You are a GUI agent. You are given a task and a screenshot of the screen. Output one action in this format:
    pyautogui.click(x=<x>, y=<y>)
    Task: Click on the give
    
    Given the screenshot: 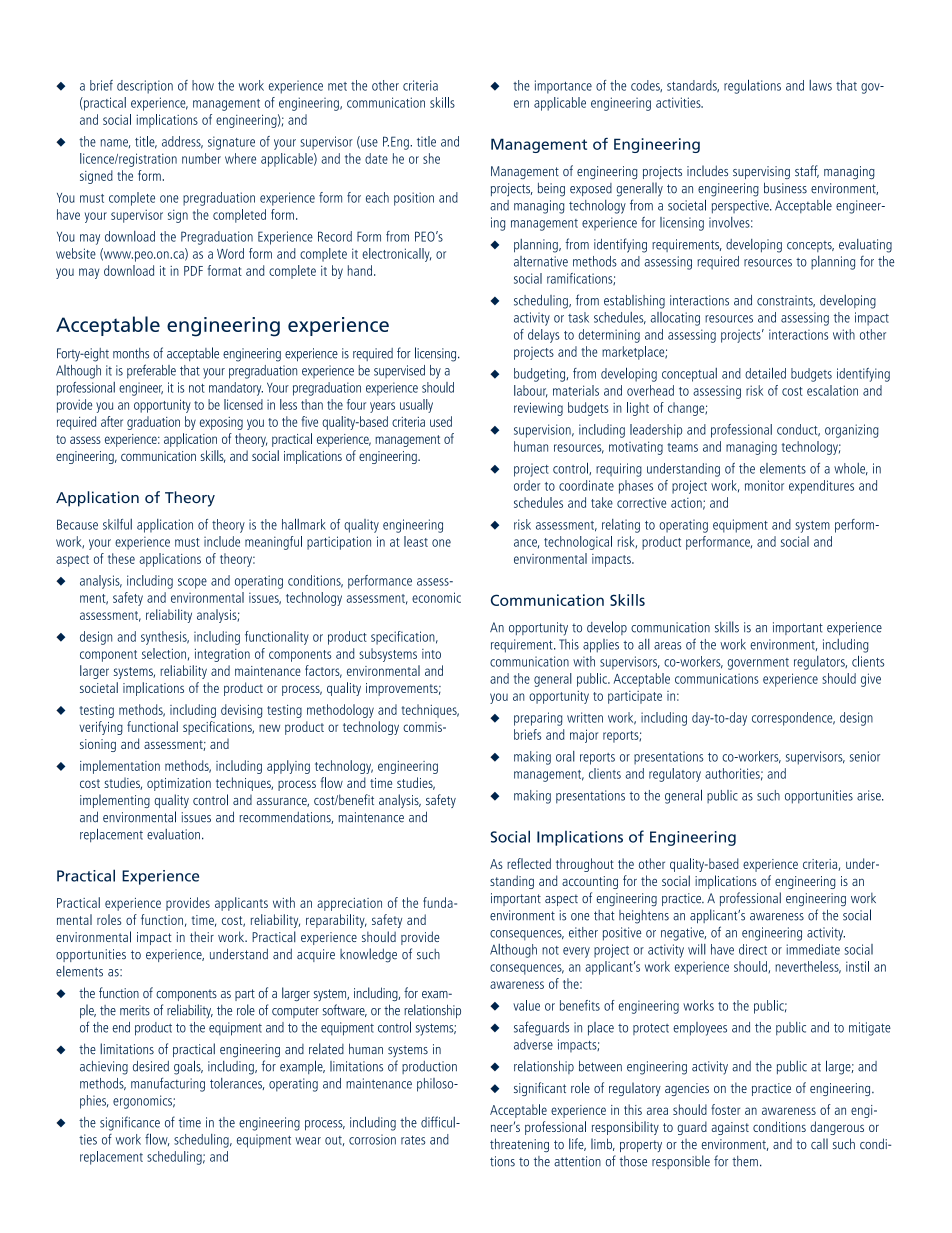 What is the action you would take?
    pyautogui.click(x=871, y=680)
